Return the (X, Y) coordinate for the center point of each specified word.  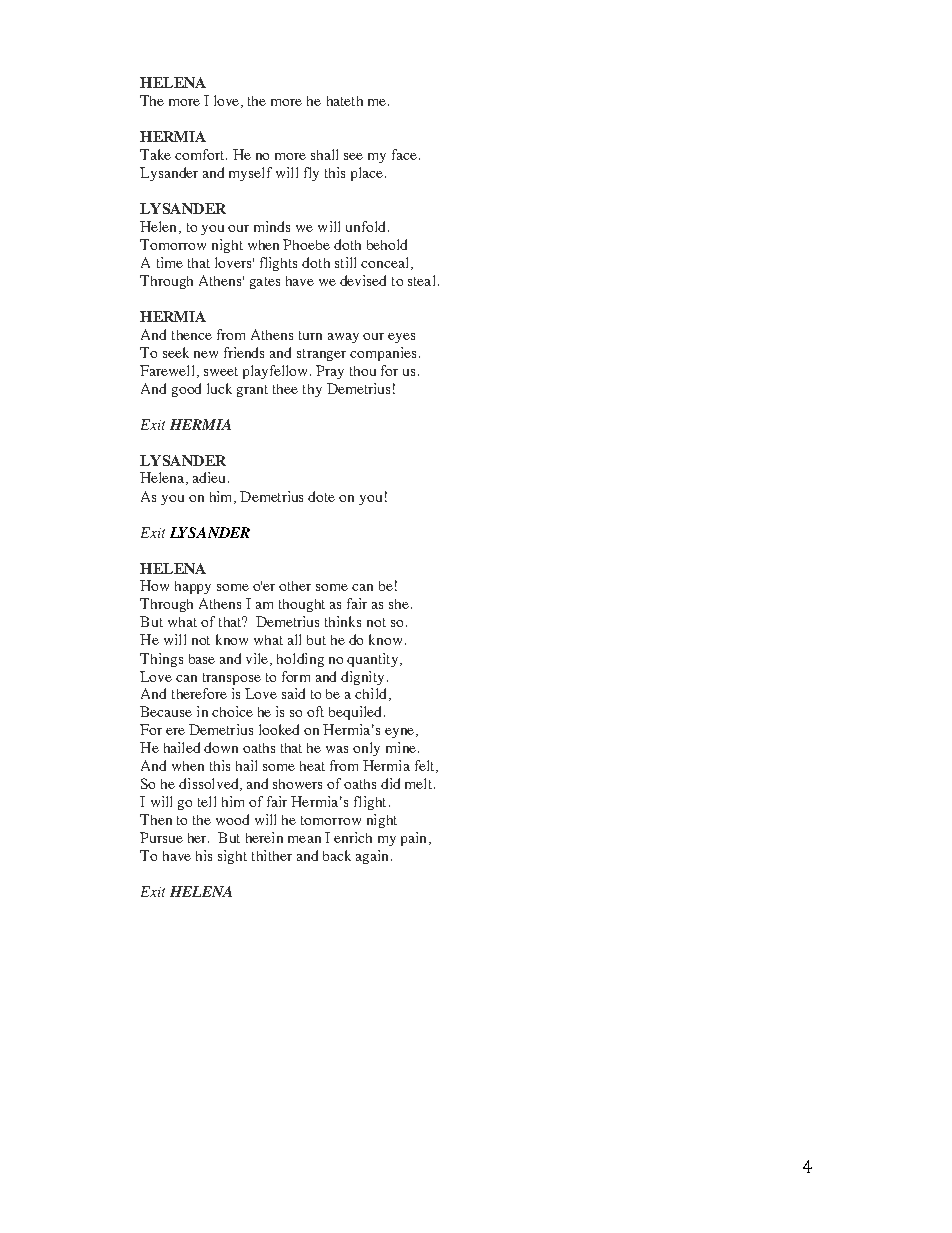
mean (304, 839)
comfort (201, 154)
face (404, 154)
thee (285, 389)
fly (311, 174)
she (400, 604)
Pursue (161, 837)
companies (383, 354)
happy (193, 587)
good (186, 390)
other (295, 586)
